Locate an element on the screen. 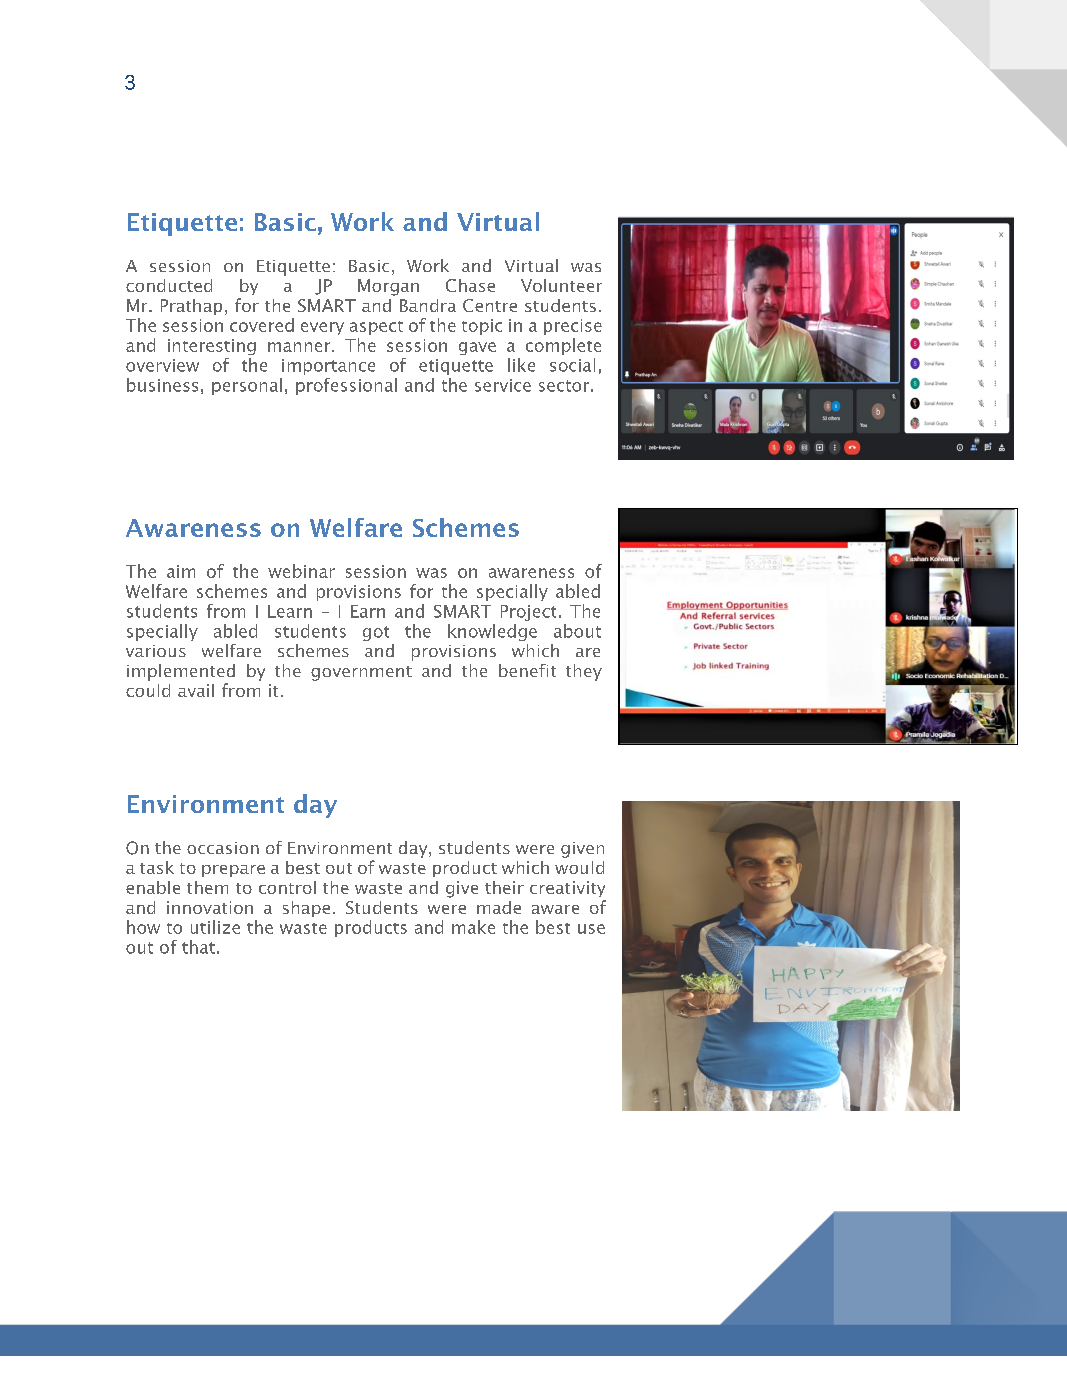 This screenshot has width=1067, height=1381. utilize is located at coordinates (215, 927).
